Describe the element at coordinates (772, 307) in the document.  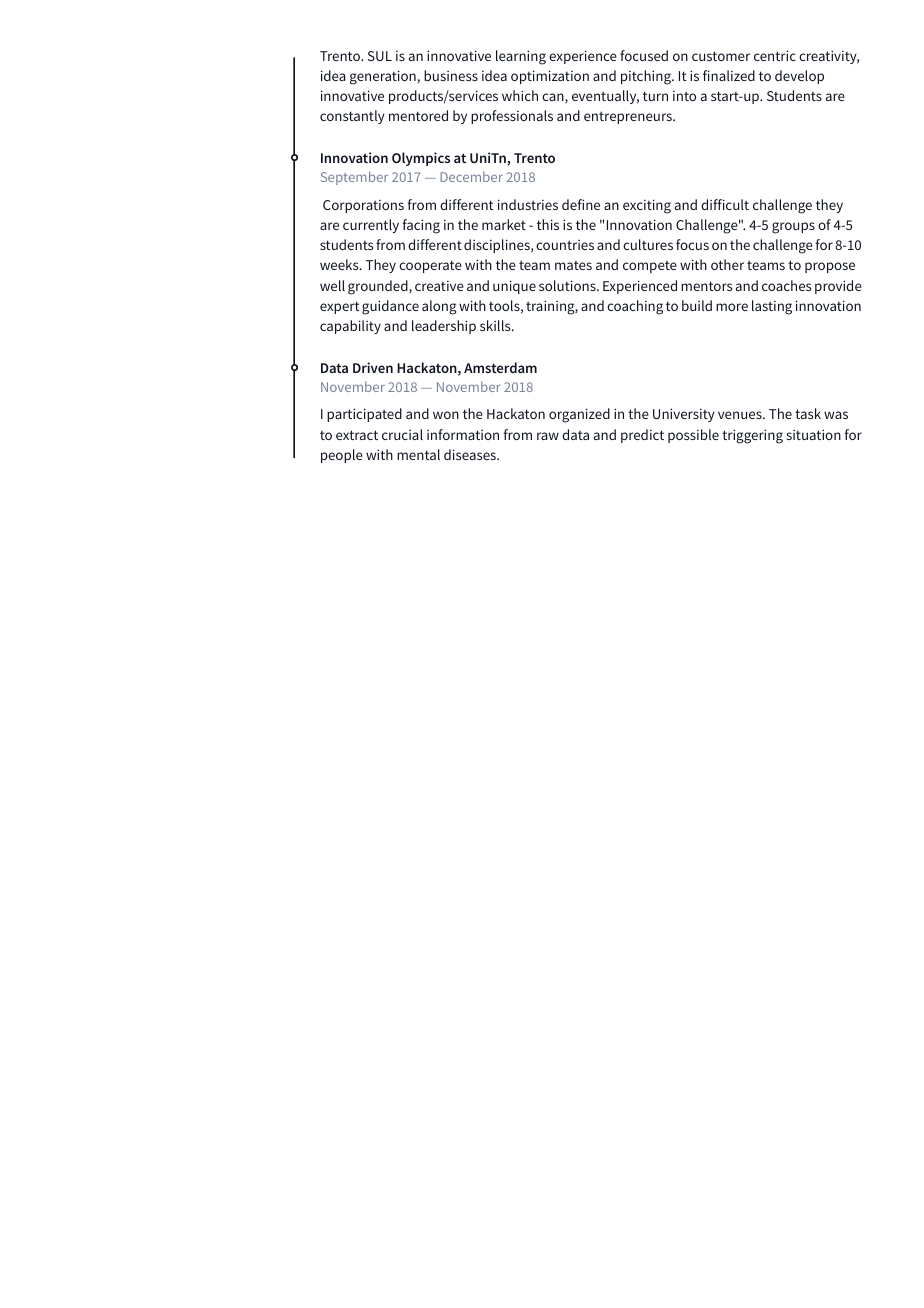
I see `lasting` at that location.
